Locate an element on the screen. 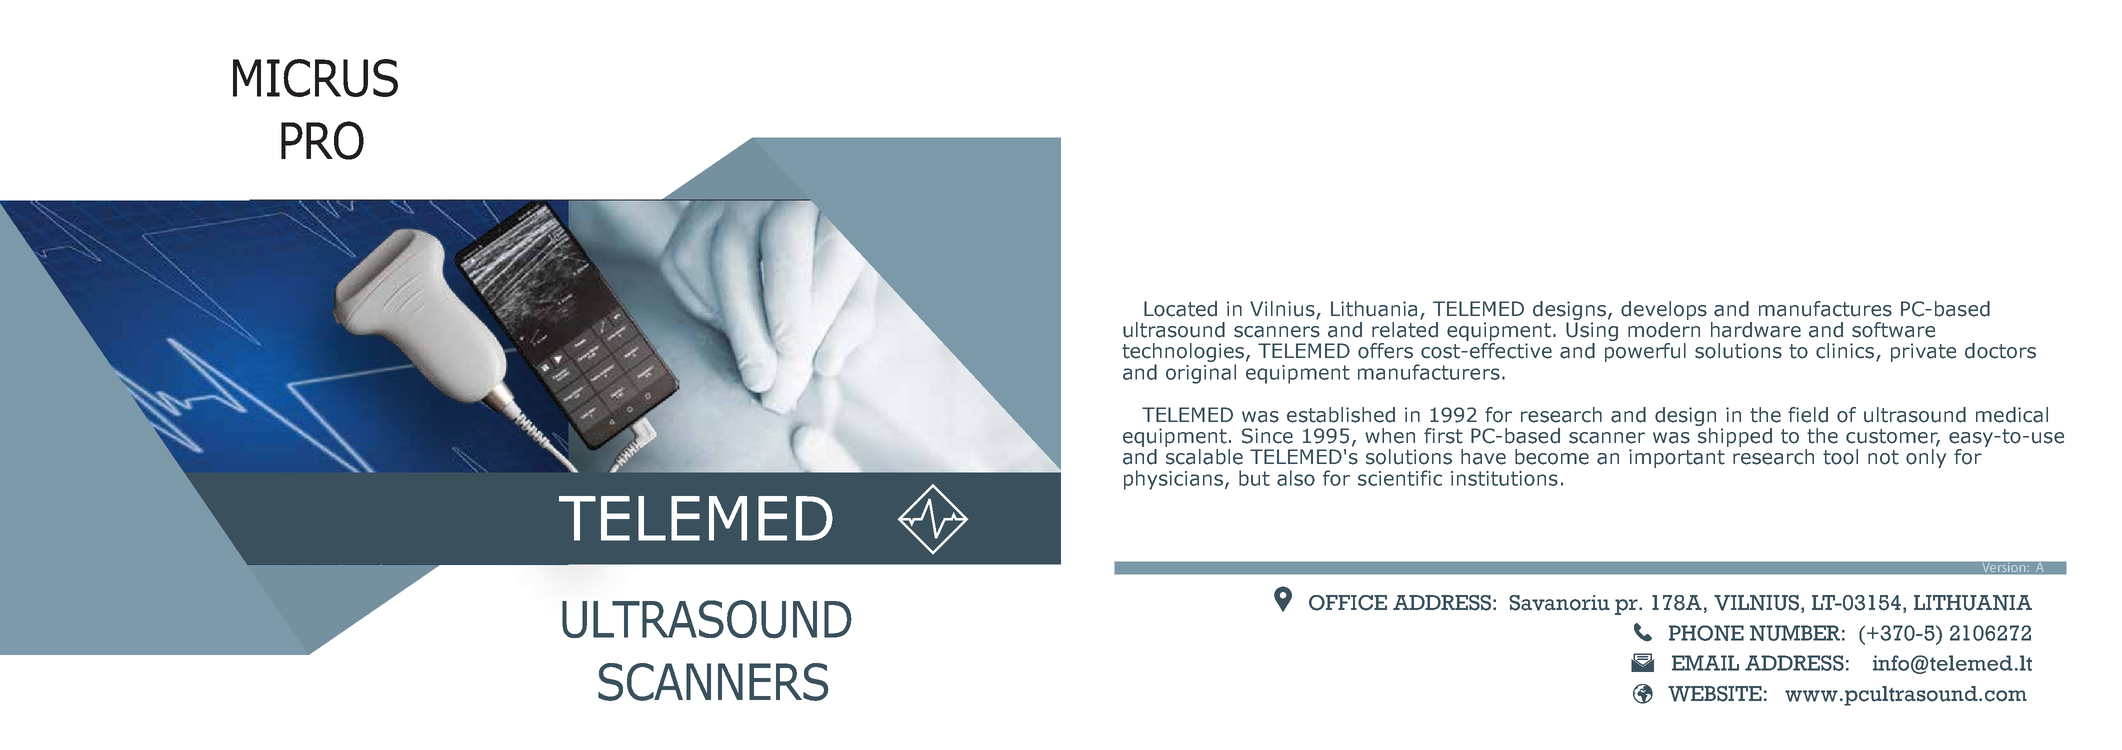 This screenshot has height=750, width=2122. Located is located at coordinates (1180, 309).
